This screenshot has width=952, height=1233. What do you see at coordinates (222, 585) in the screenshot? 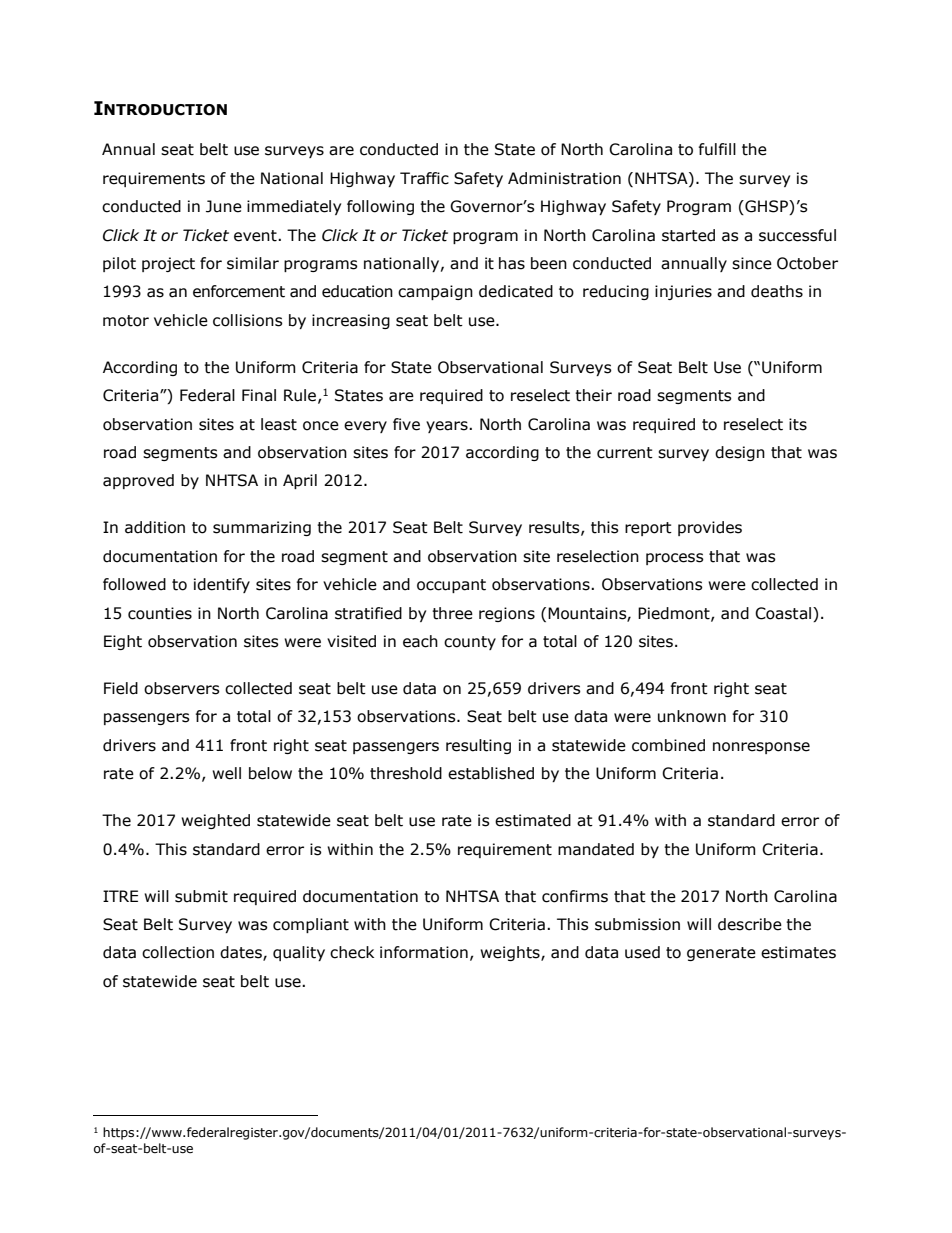
I see `identify` at bounding box center [222, 585].
